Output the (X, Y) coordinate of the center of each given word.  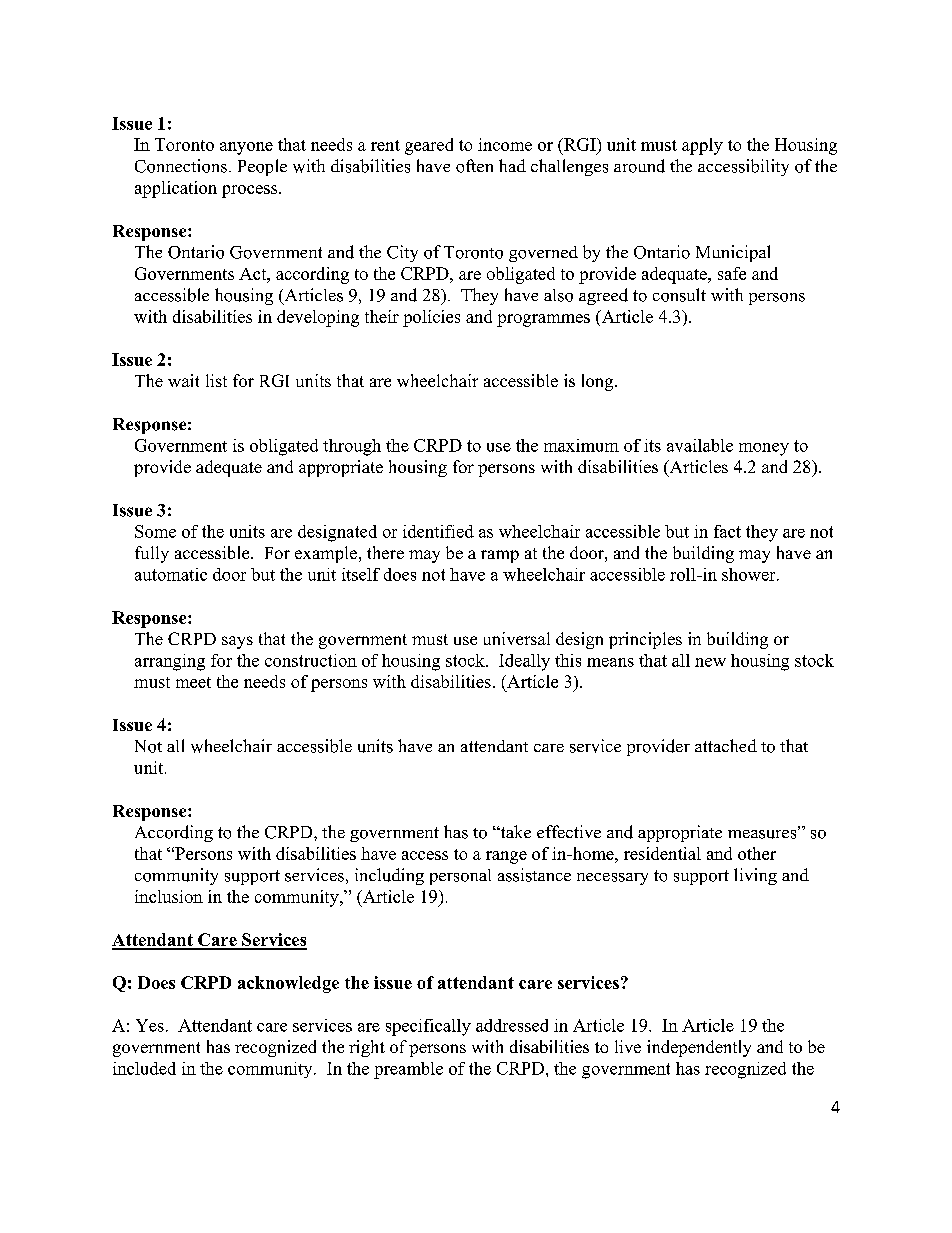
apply (702, 146)
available (700, 445)
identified (438, 531)
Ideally (524, 662)
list (216, 380)
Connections (181, 166)
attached (726, 745)
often (474, 166)
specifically (428, 1027)
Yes (150, 1025)
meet (193, 682)
